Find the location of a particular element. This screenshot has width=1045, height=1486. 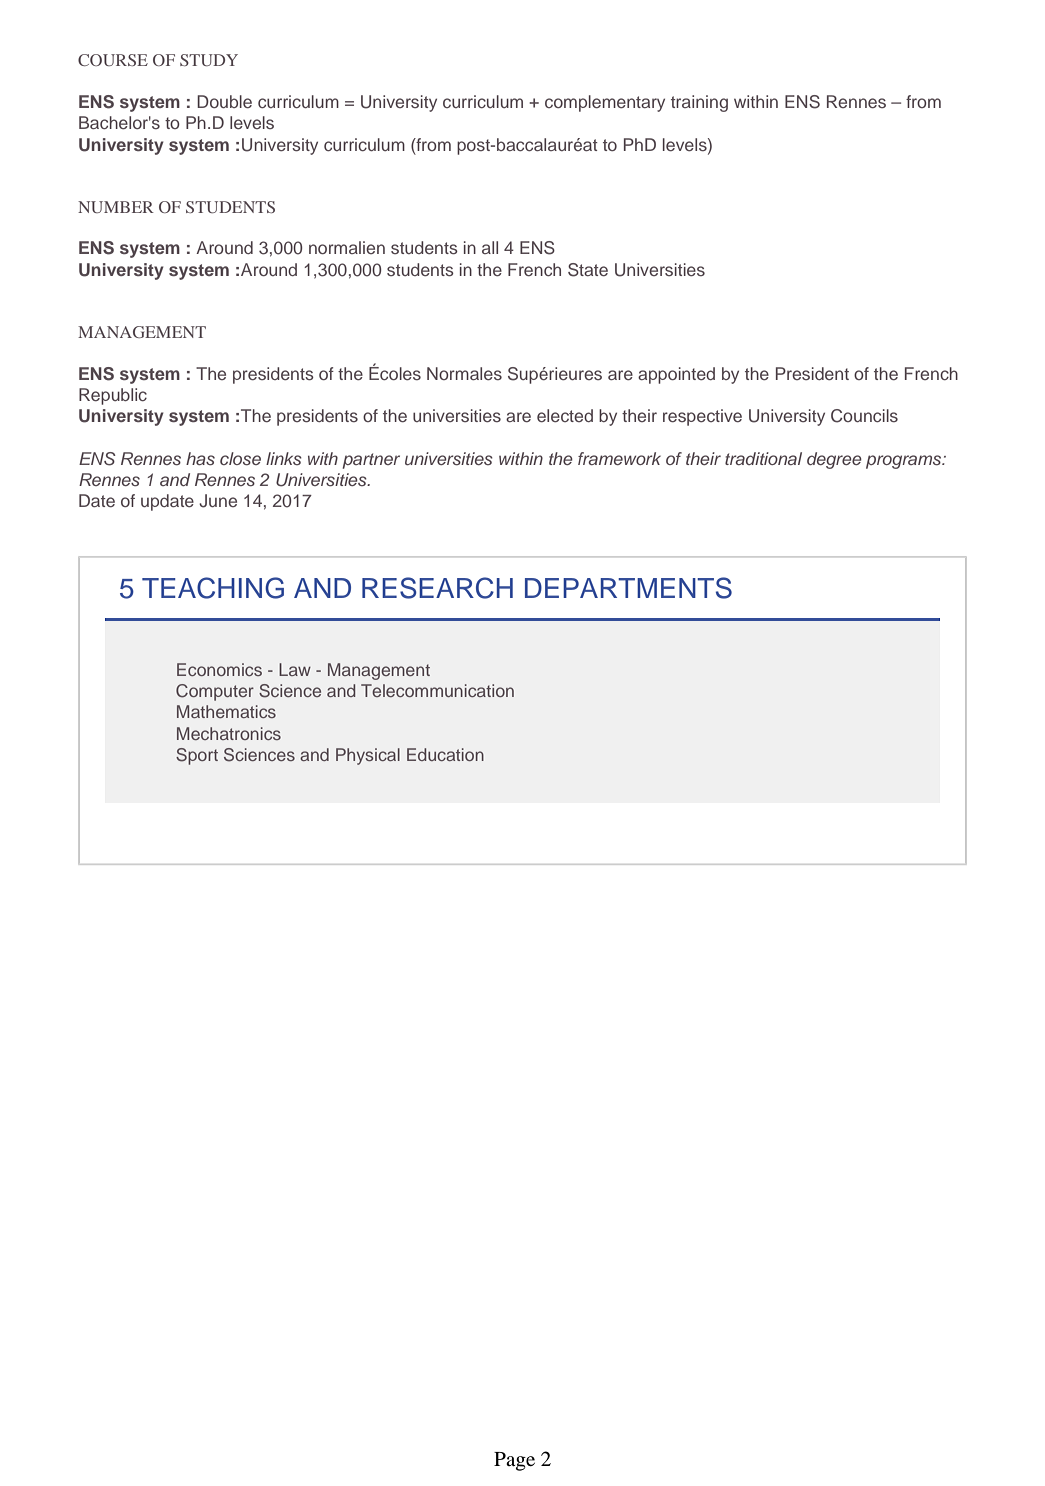

training is located at coordinates (699, 103).
